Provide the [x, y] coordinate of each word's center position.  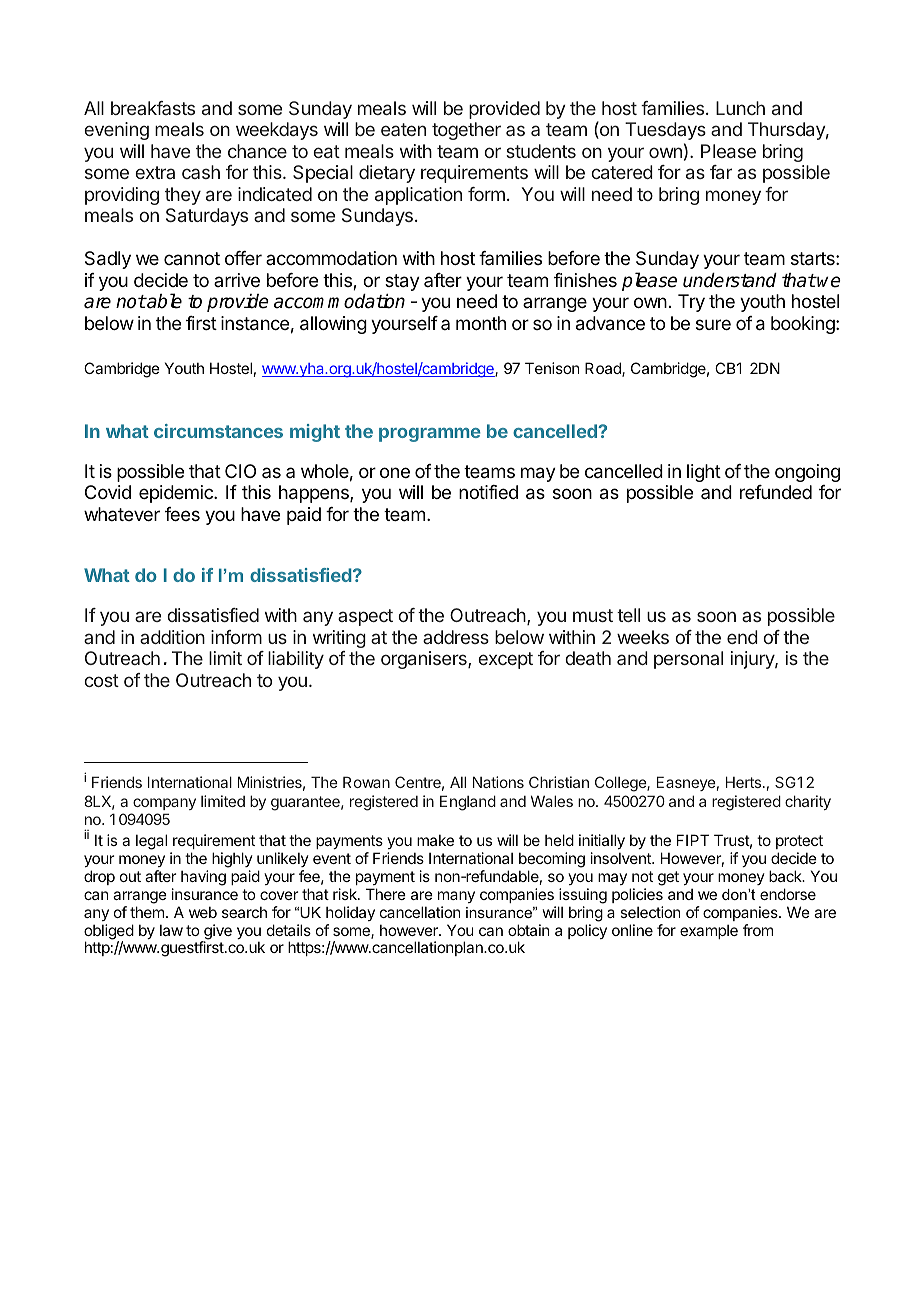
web [203, 912]
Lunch [740, 108]
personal [688, 660]
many [456, 897]
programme [430, 435]
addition [172, 637]
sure [713, 324]
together [466, 131]
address [456, 637]
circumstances [218, 431]
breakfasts [153, 108]
